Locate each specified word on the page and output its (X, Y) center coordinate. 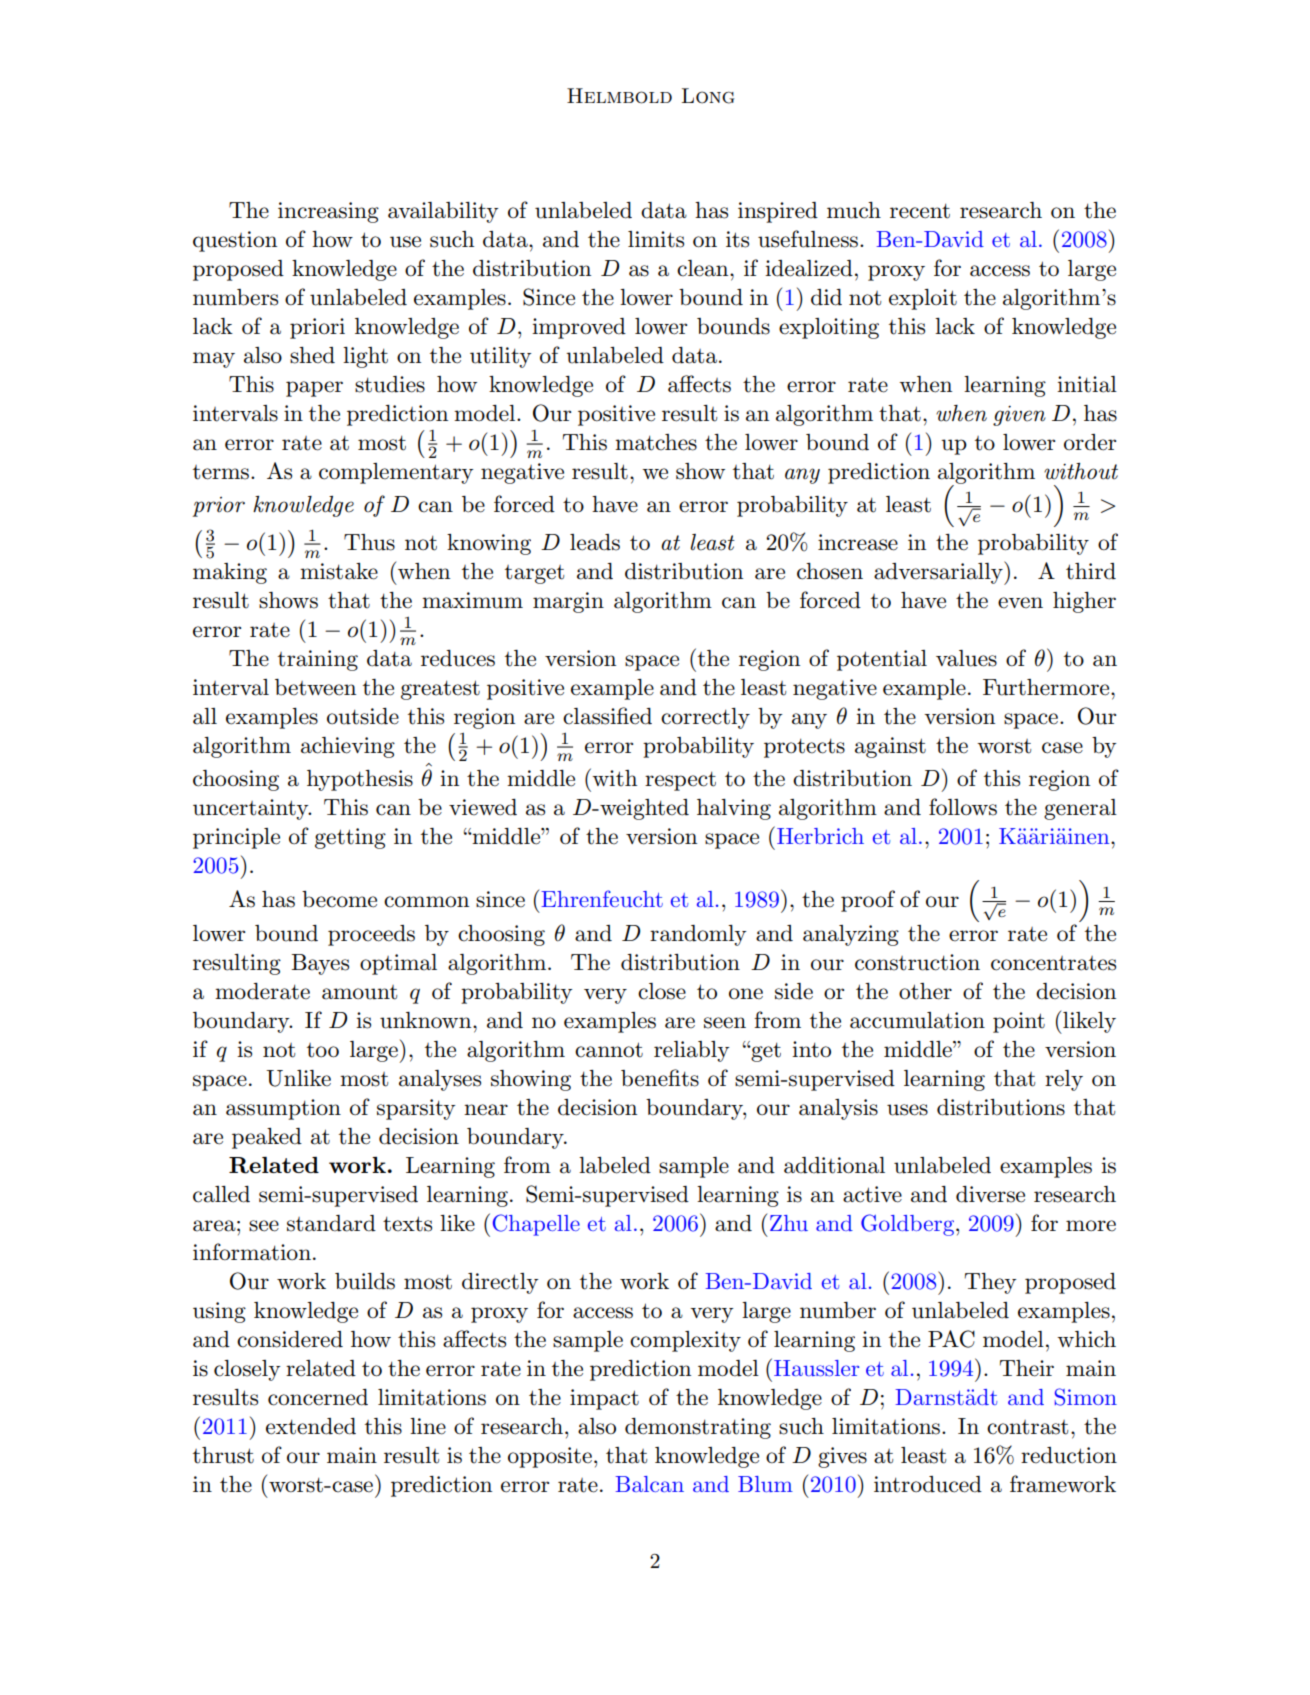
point (1019, 1022)
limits (656, 239)
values (966, 658)
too (323, 1050)
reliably (692, 1051)
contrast (1027, 1427)
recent (920, 211)
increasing (328, 212)
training (318, 660)
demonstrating (698, 1428)
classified (607, 716)
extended (311, 1426)
